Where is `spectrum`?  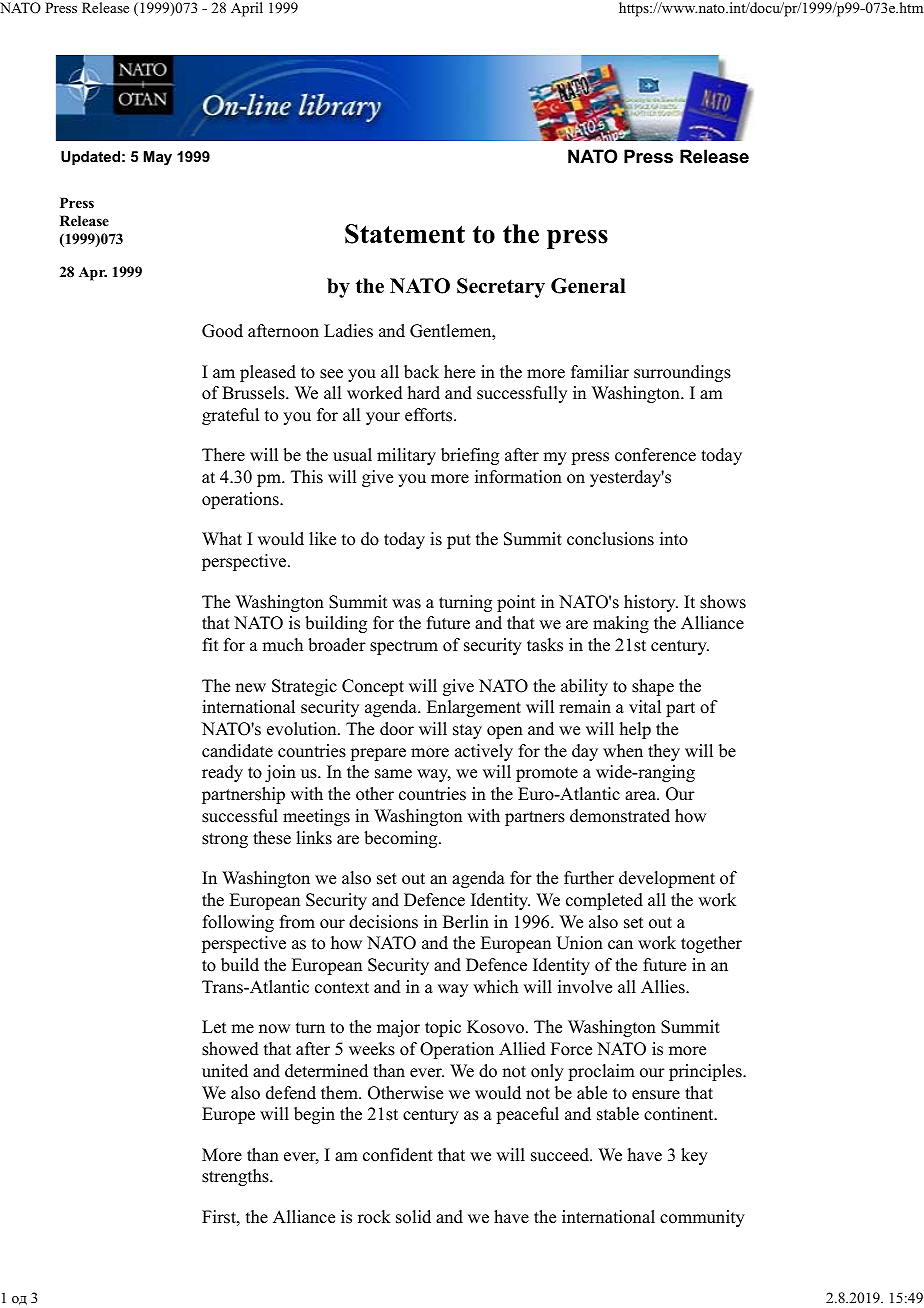
spectrum is located at coordinates (404, 647).
